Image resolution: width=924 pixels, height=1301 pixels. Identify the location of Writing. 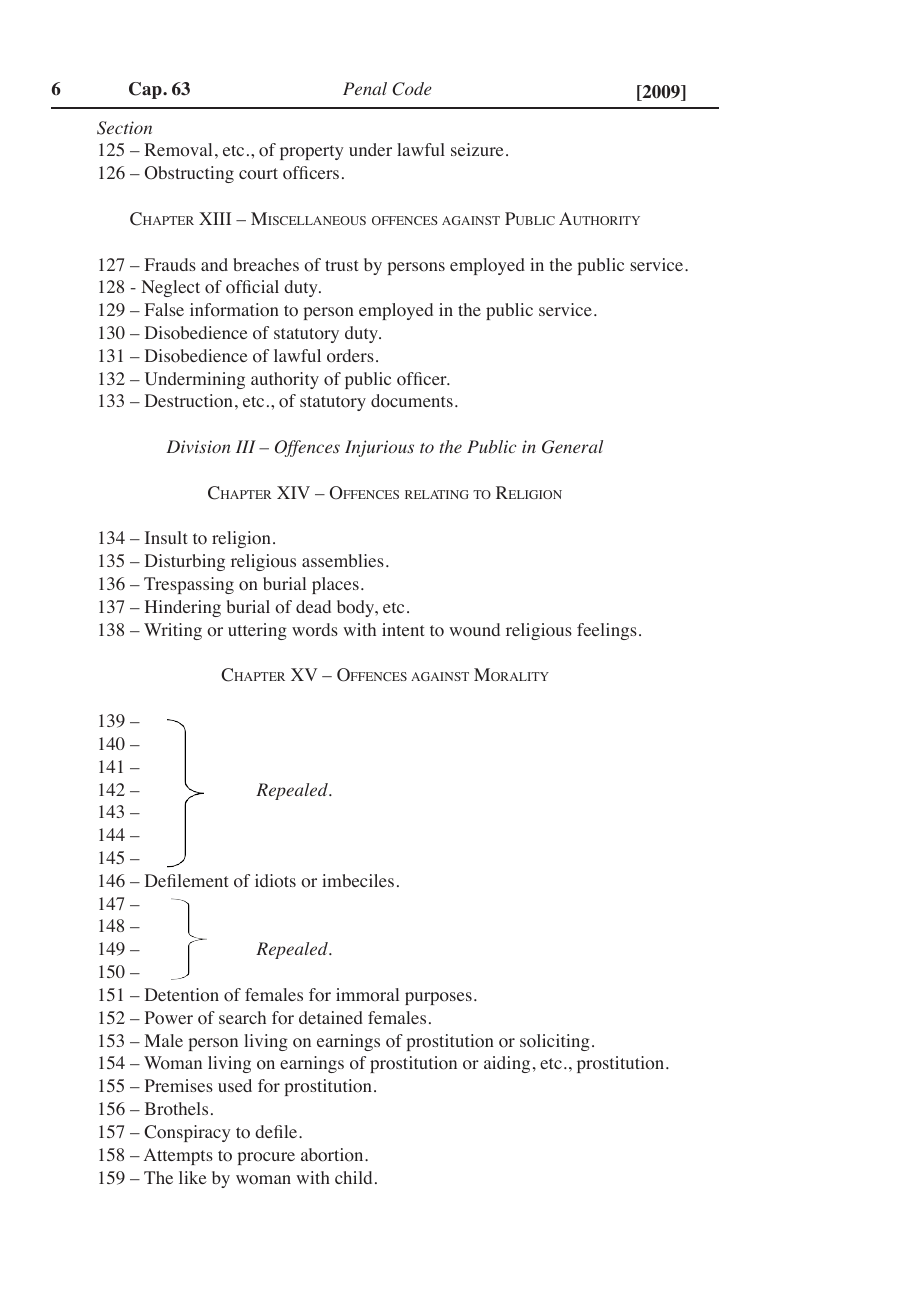
(173, 631).
